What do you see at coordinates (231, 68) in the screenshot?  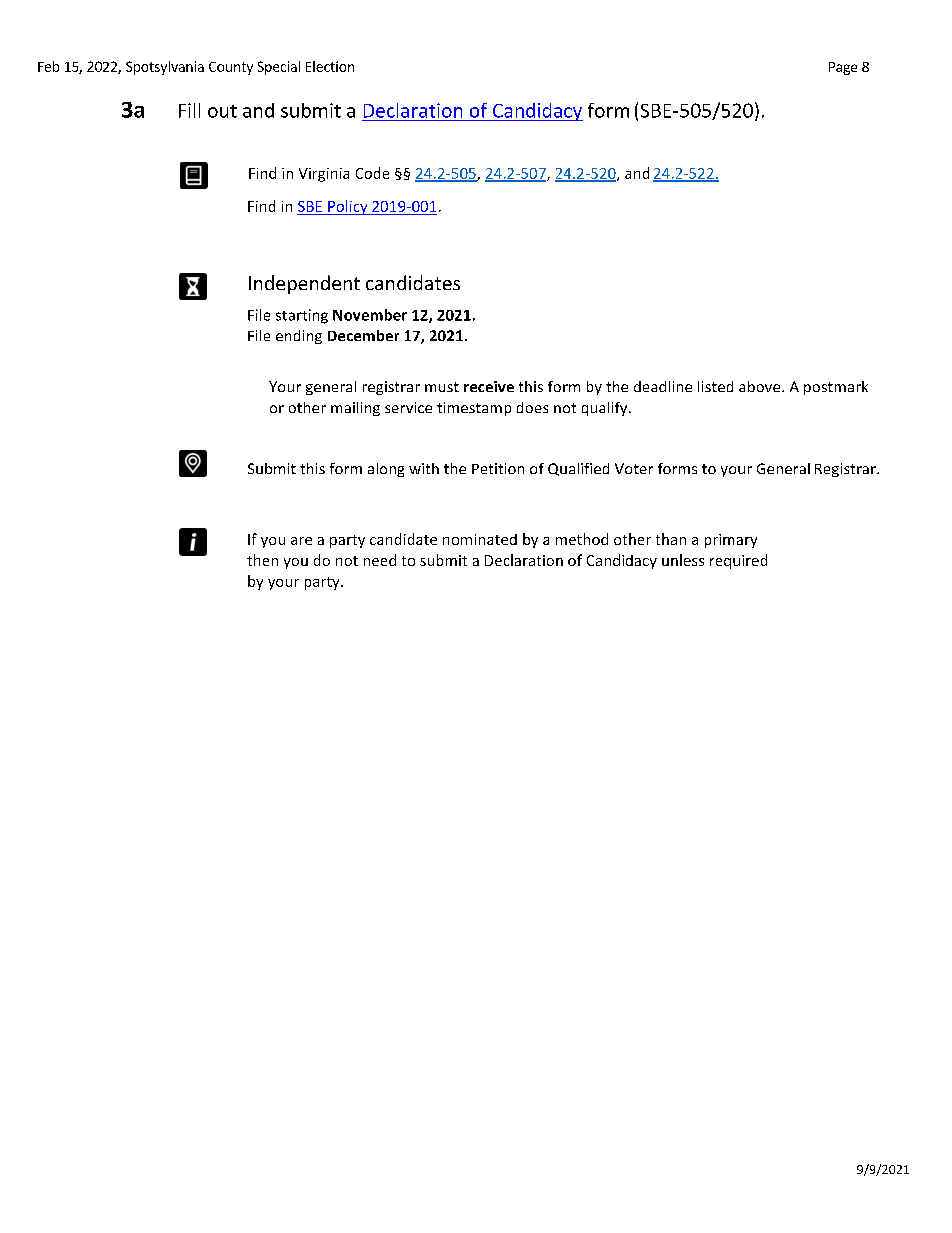 I see `County` at bounding box center [231, 68].
